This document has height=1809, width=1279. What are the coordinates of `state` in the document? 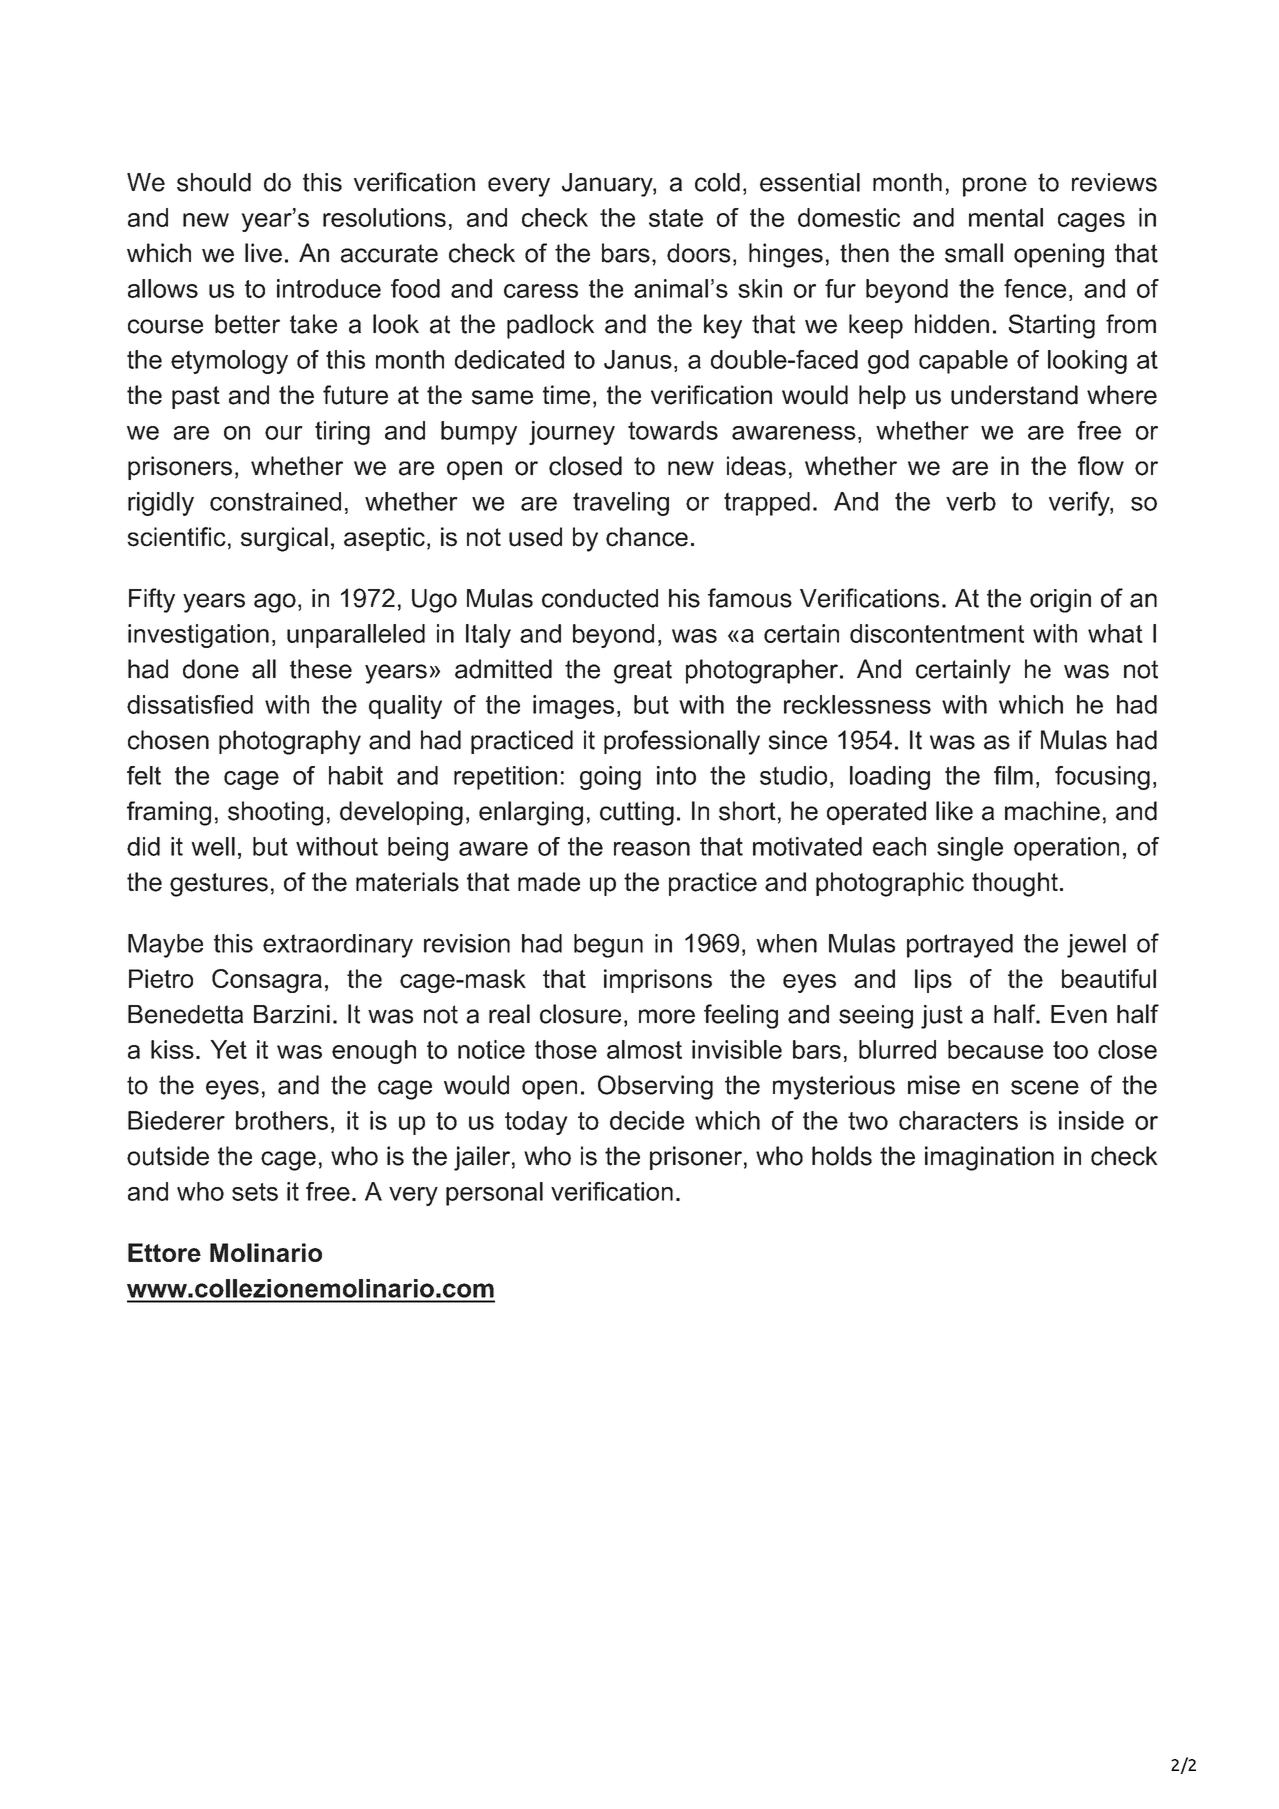 It's located at (676, 218).
